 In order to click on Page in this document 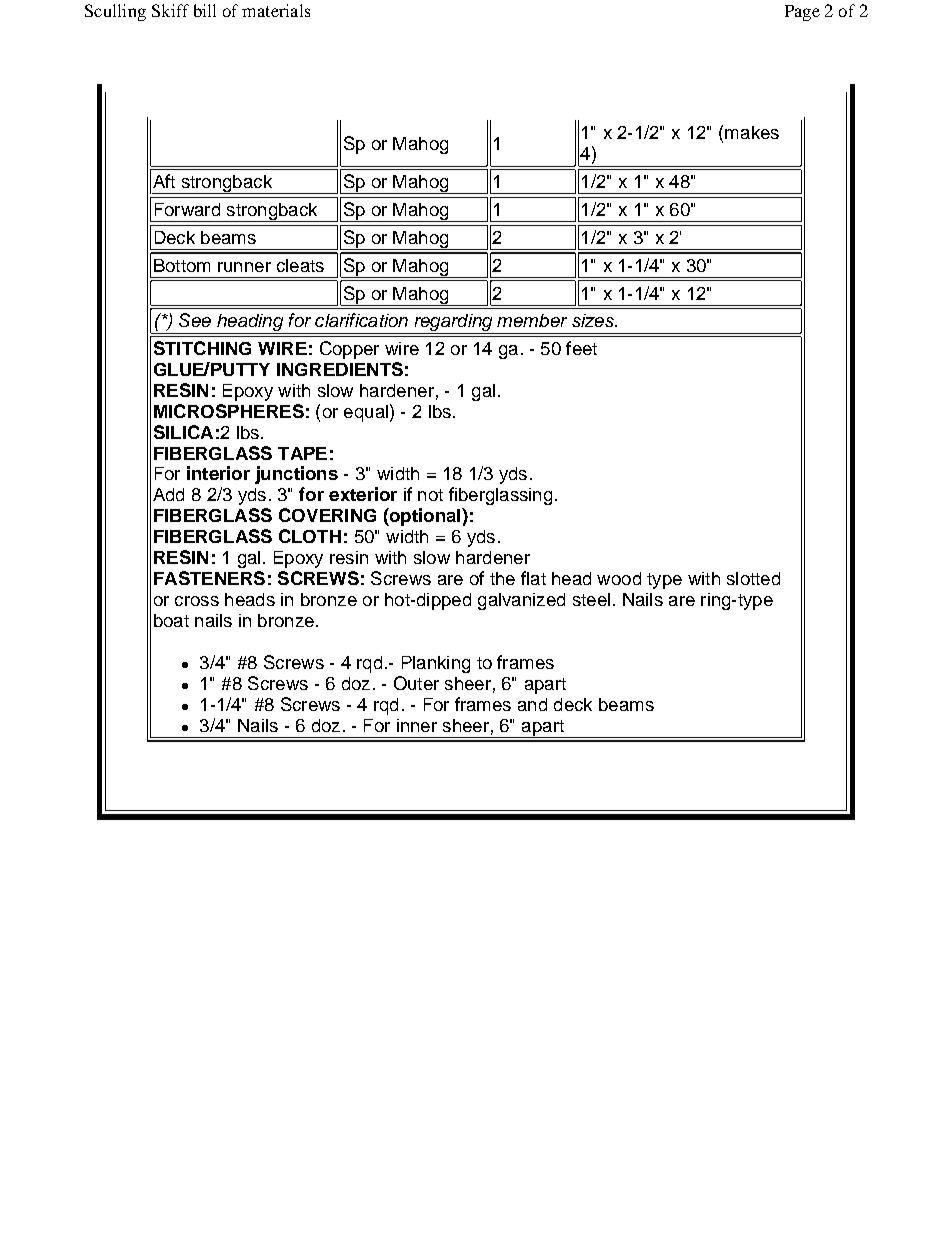, I will do `click(802, 13)`.
